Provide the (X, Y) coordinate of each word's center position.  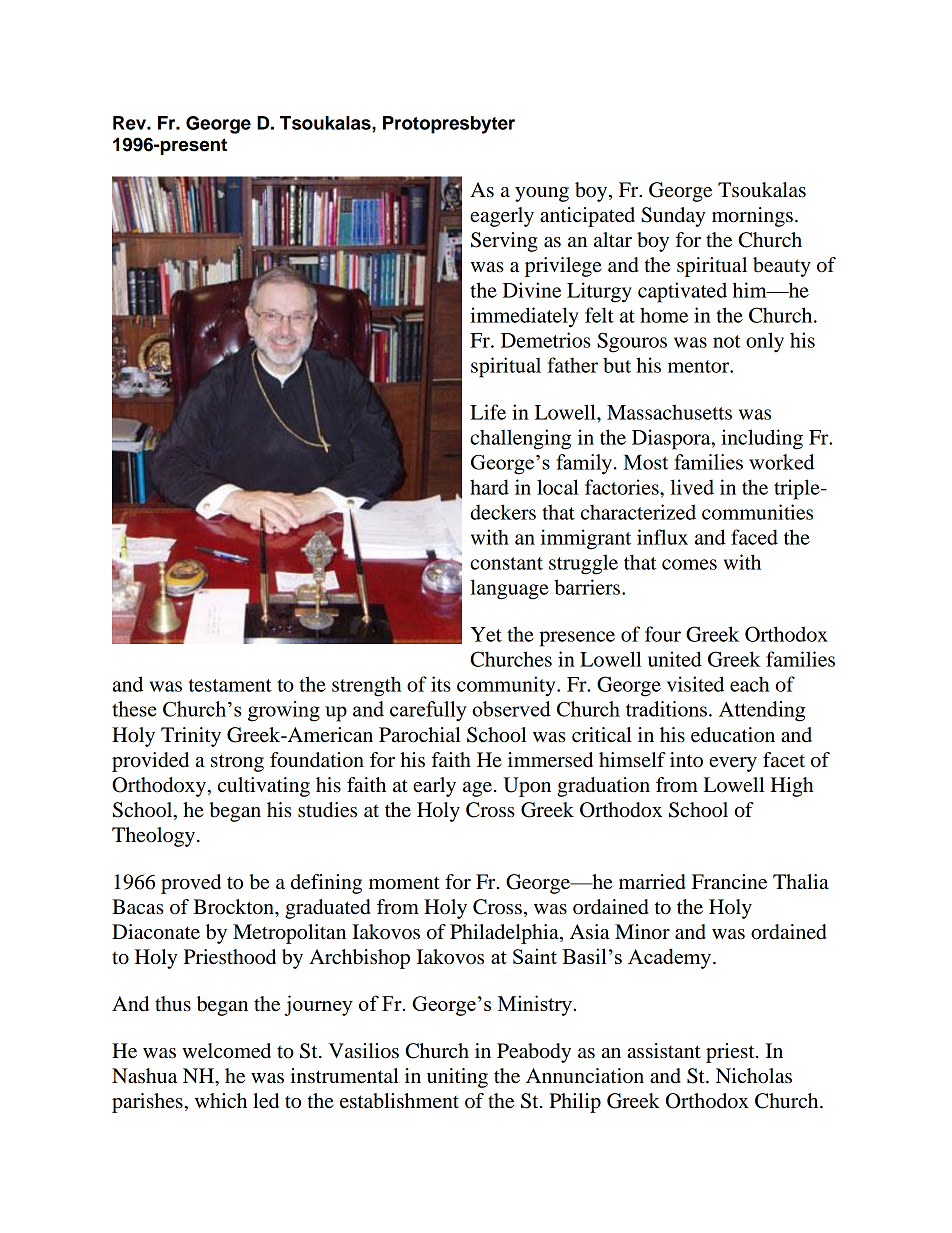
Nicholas (754, 1076)
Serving (504, 242)
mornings (752, 217)
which (221, 1101)
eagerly (502, 217)
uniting (457, 1078)
